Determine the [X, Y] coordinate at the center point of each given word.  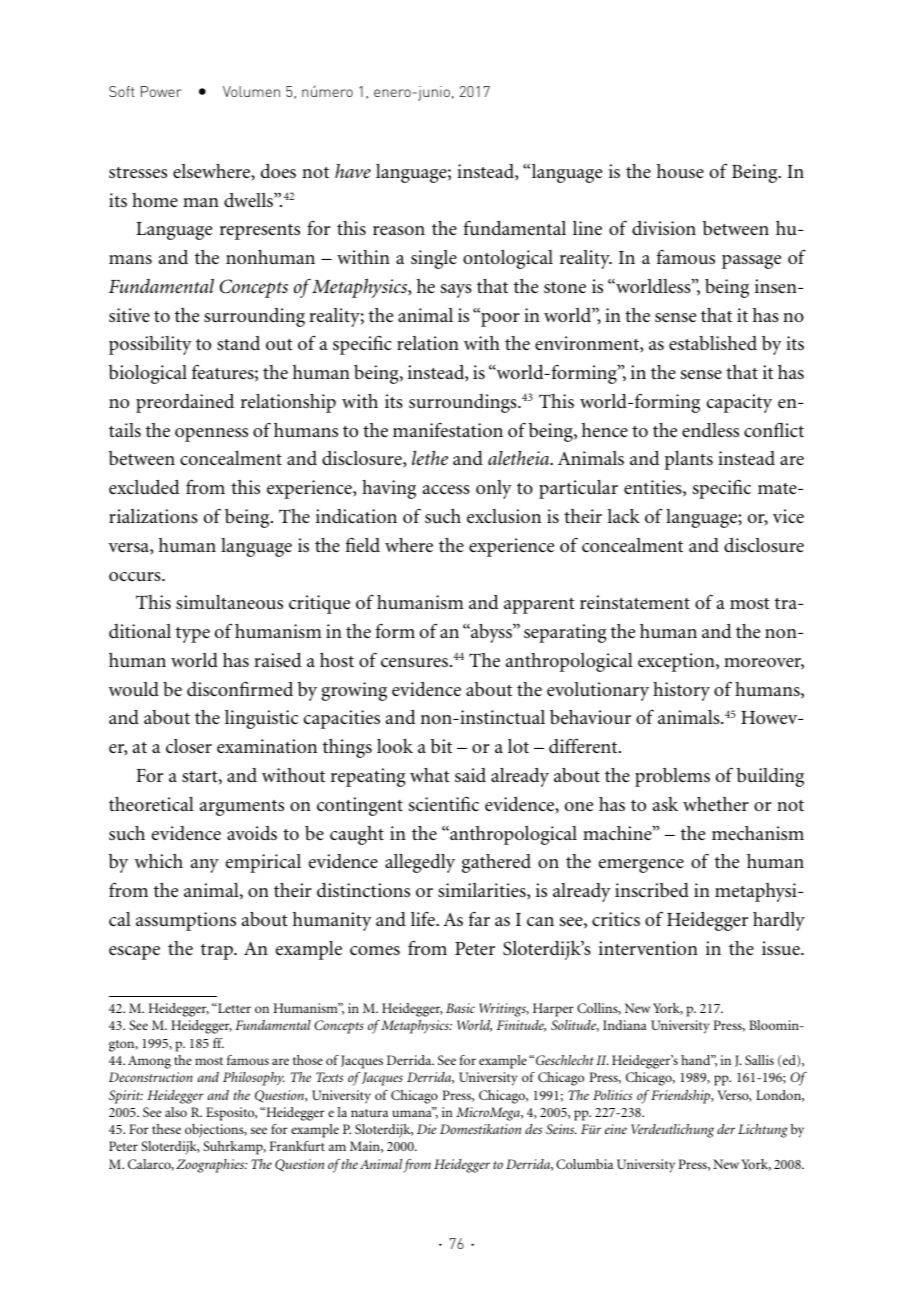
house [680, 171]
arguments [242, 808]
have [353, 171]
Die [427, 1129]
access [446, 489]
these [166, 1129]
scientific [444, 804]
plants [689, 460]
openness [211, 435]
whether [716, 804]
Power [161, 91]
